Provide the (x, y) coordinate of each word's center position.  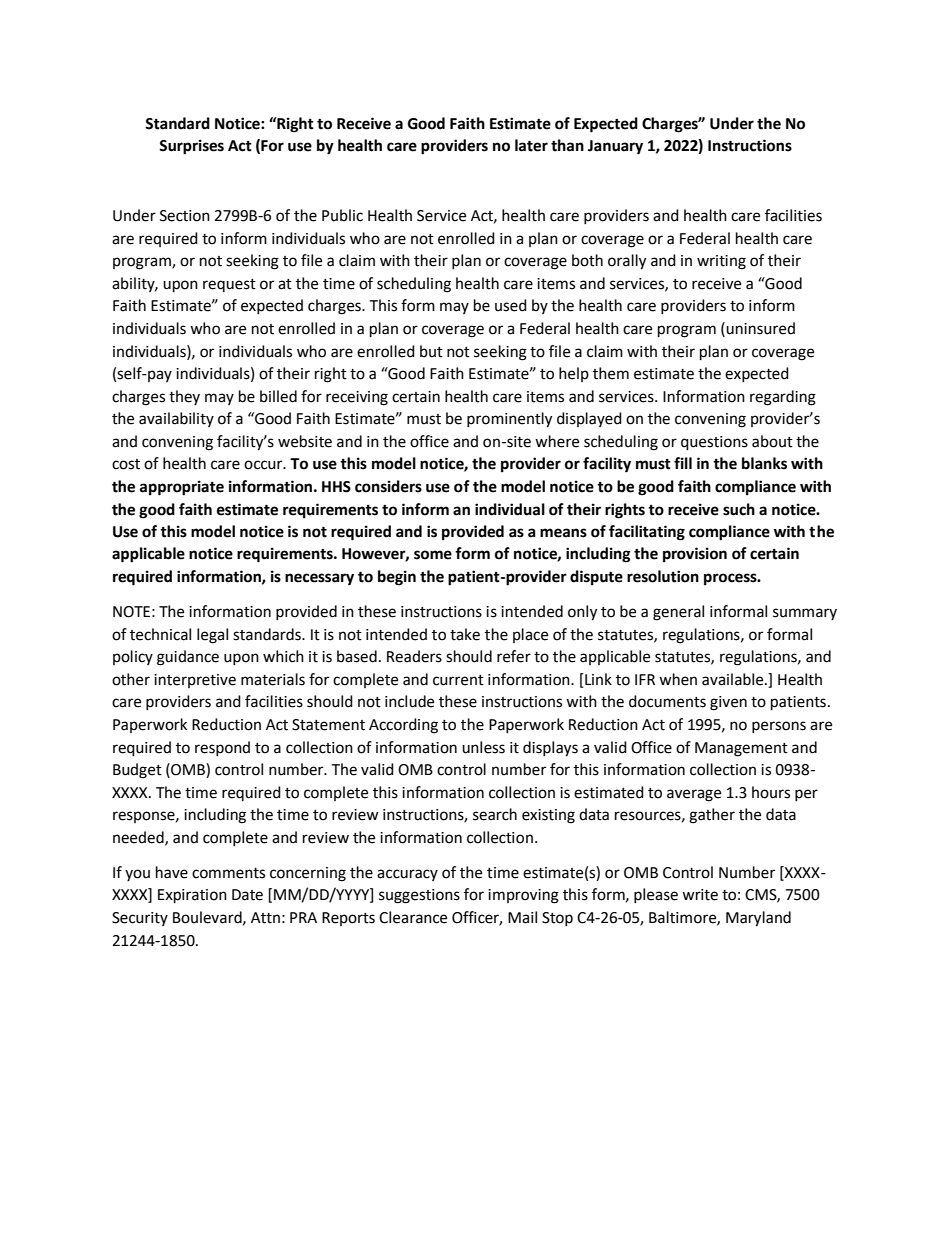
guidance (188, 658)
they (184, 397)
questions (714, 443)
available (734, 679)
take (465, 634)
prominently (509, 420)
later (531, 145)
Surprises (191, 147)
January (615, 147)
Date (247, 895)
